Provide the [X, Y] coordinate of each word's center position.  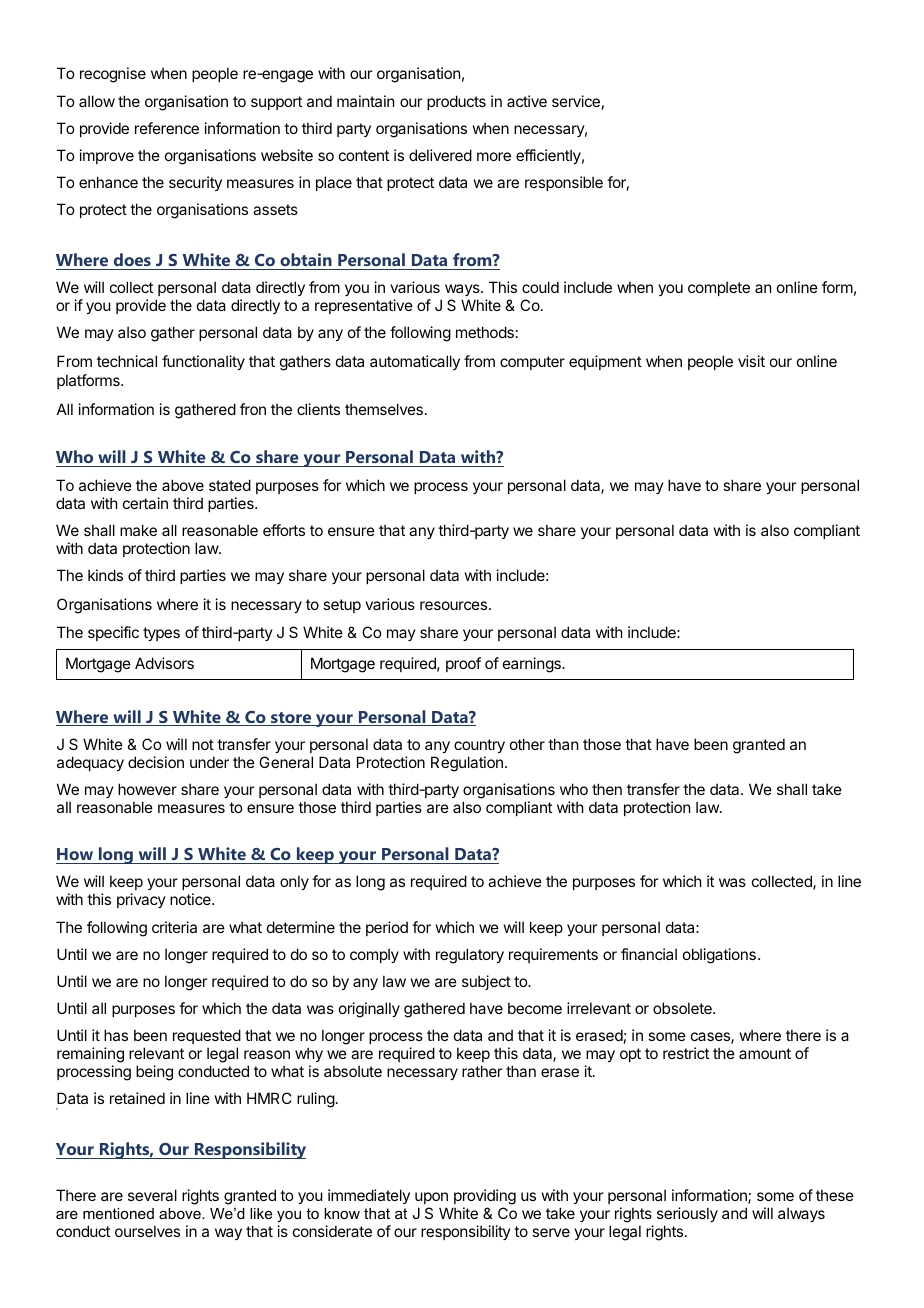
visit [751, 361]
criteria [174, 927]
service [576, 101]
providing [485, 1197]
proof [463, 664]
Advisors [164, 663]
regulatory [470, 956]
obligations [719, 956]
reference [167, 128]
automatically [415, 362]
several [152, 1195]
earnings [533, 665]
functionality [203, 362]
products [456, 102]
